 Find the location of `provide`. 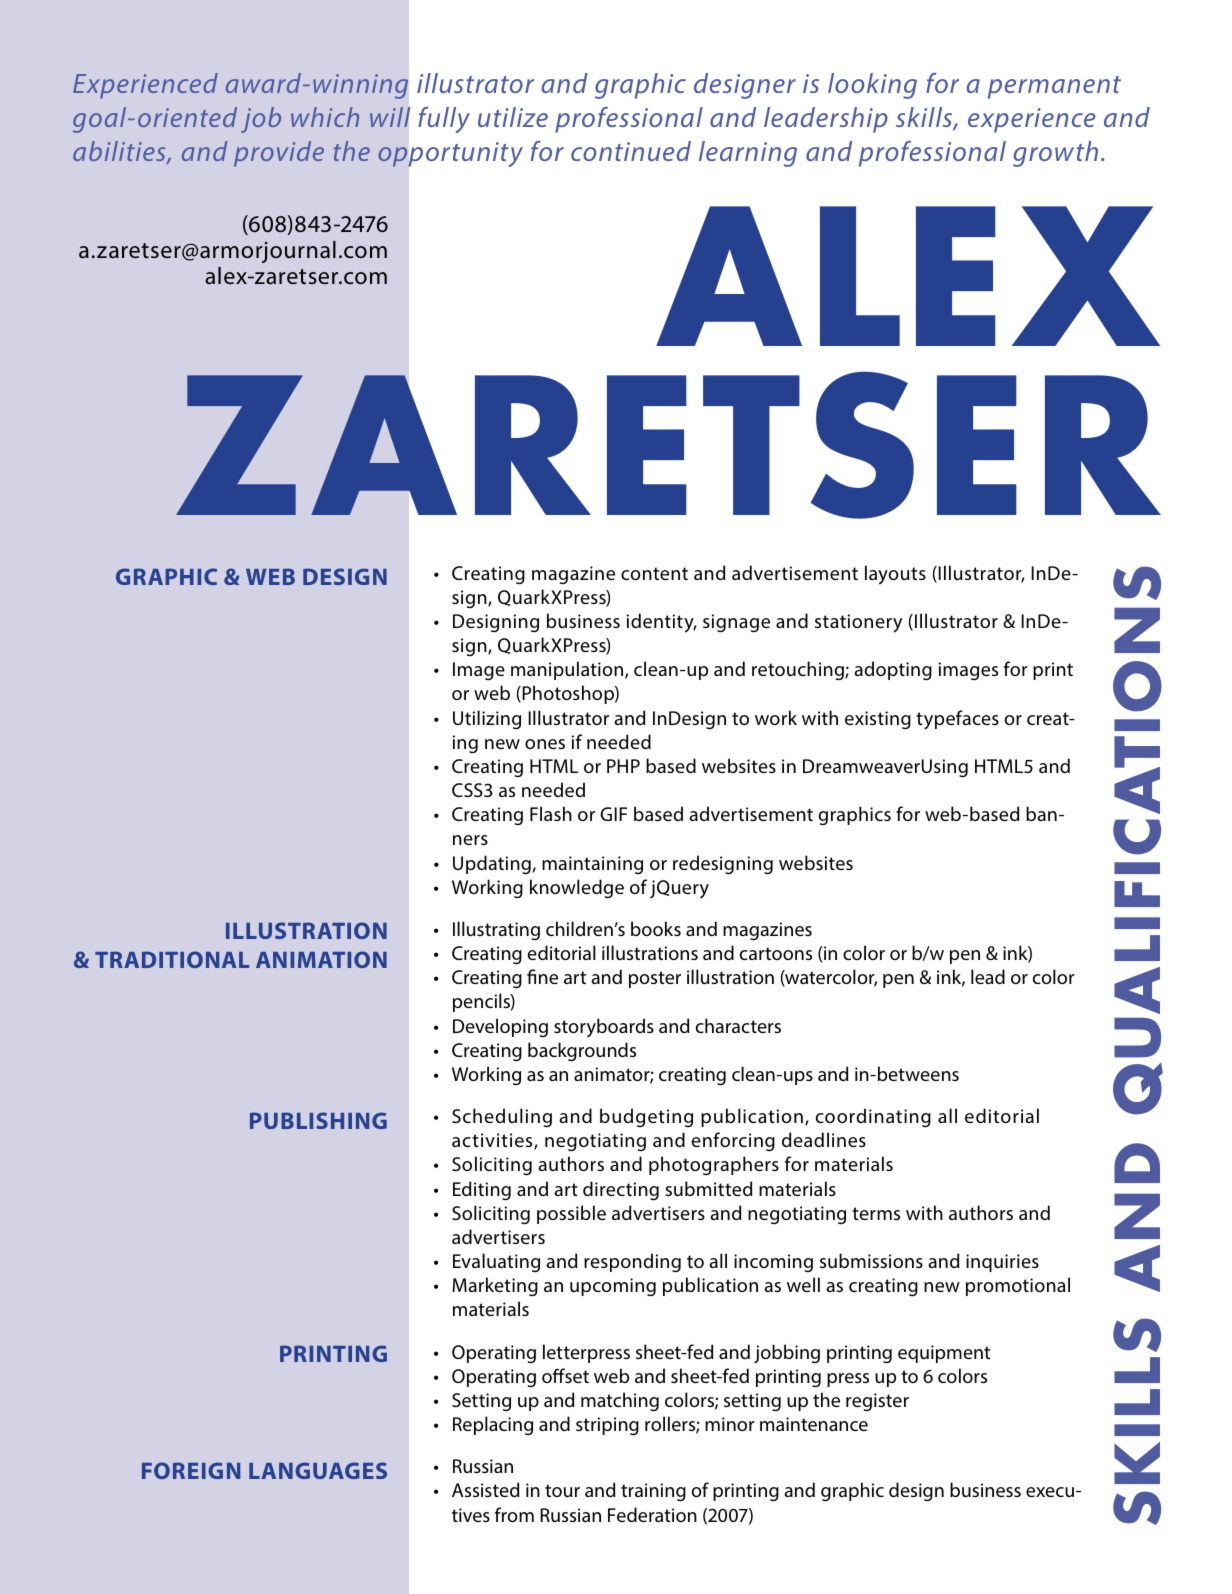

provide is located at coordinates (279, 154).
